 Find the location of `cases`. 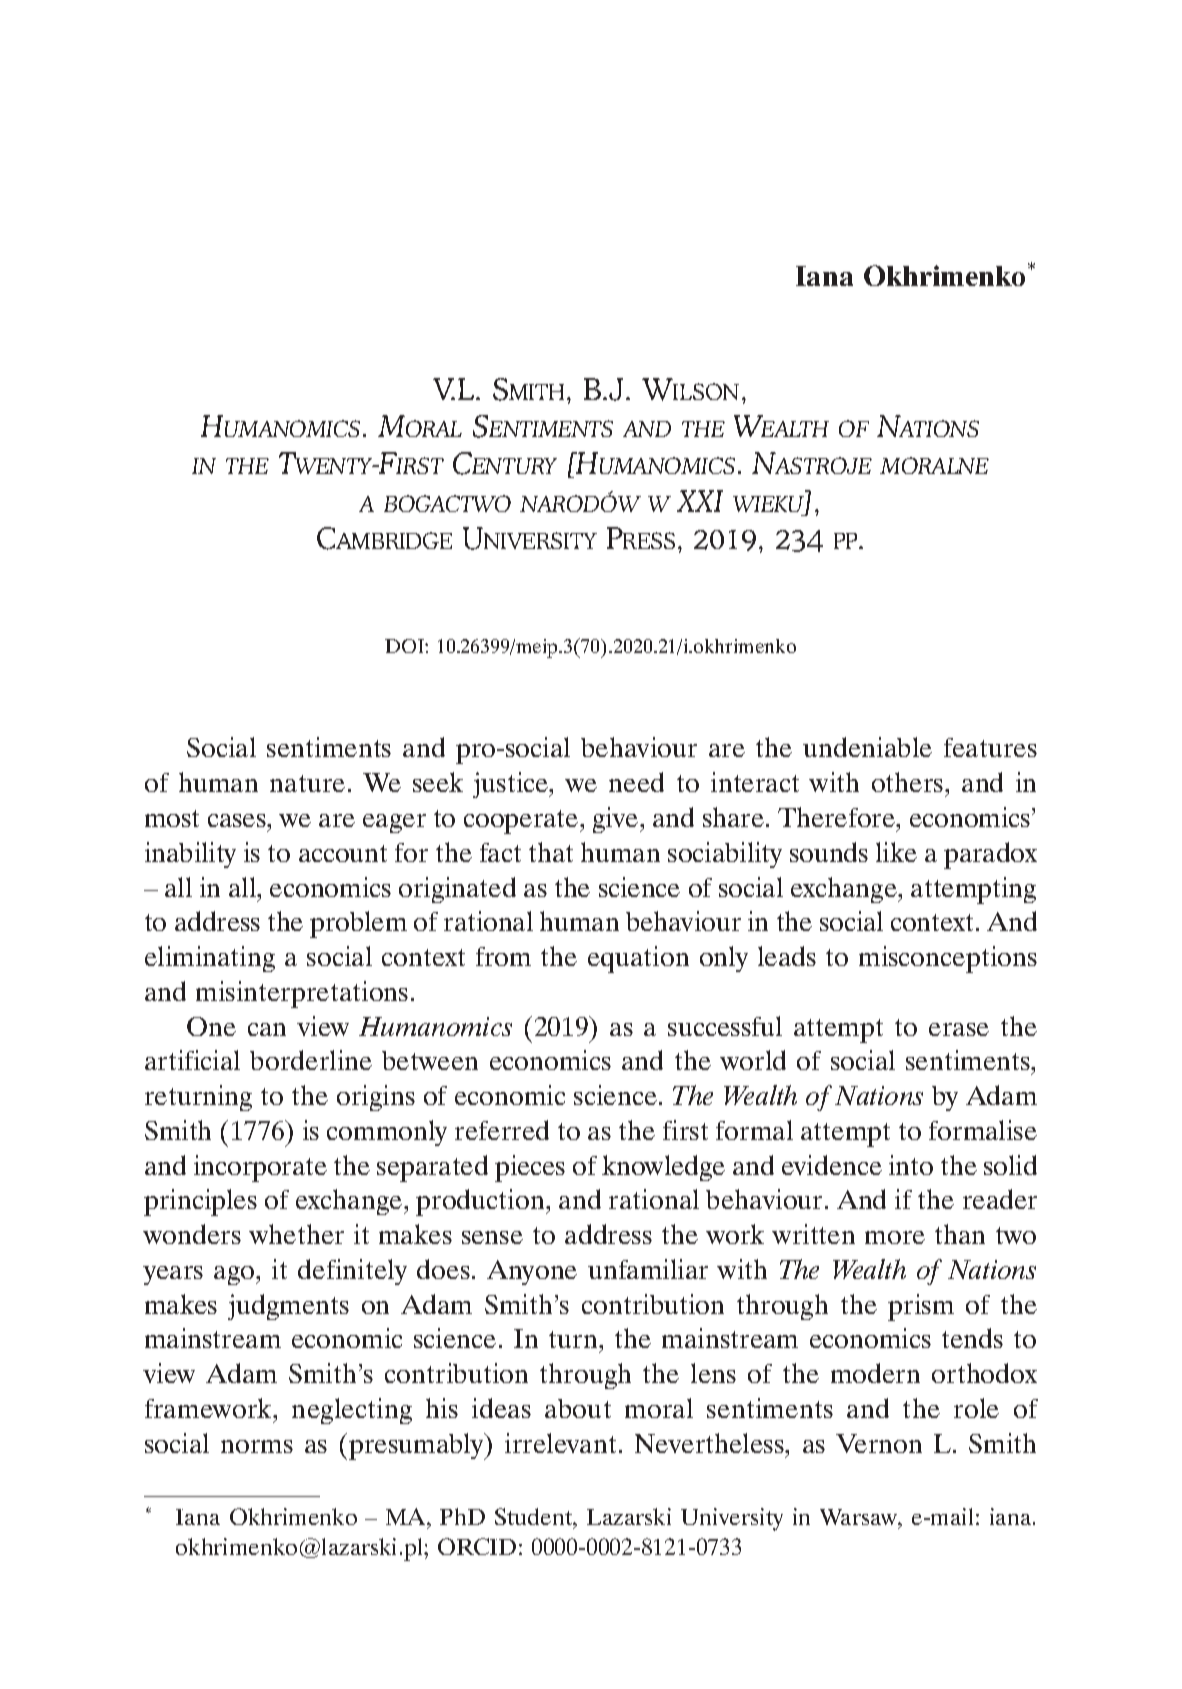

cases is located at coordinates (238, 820).
